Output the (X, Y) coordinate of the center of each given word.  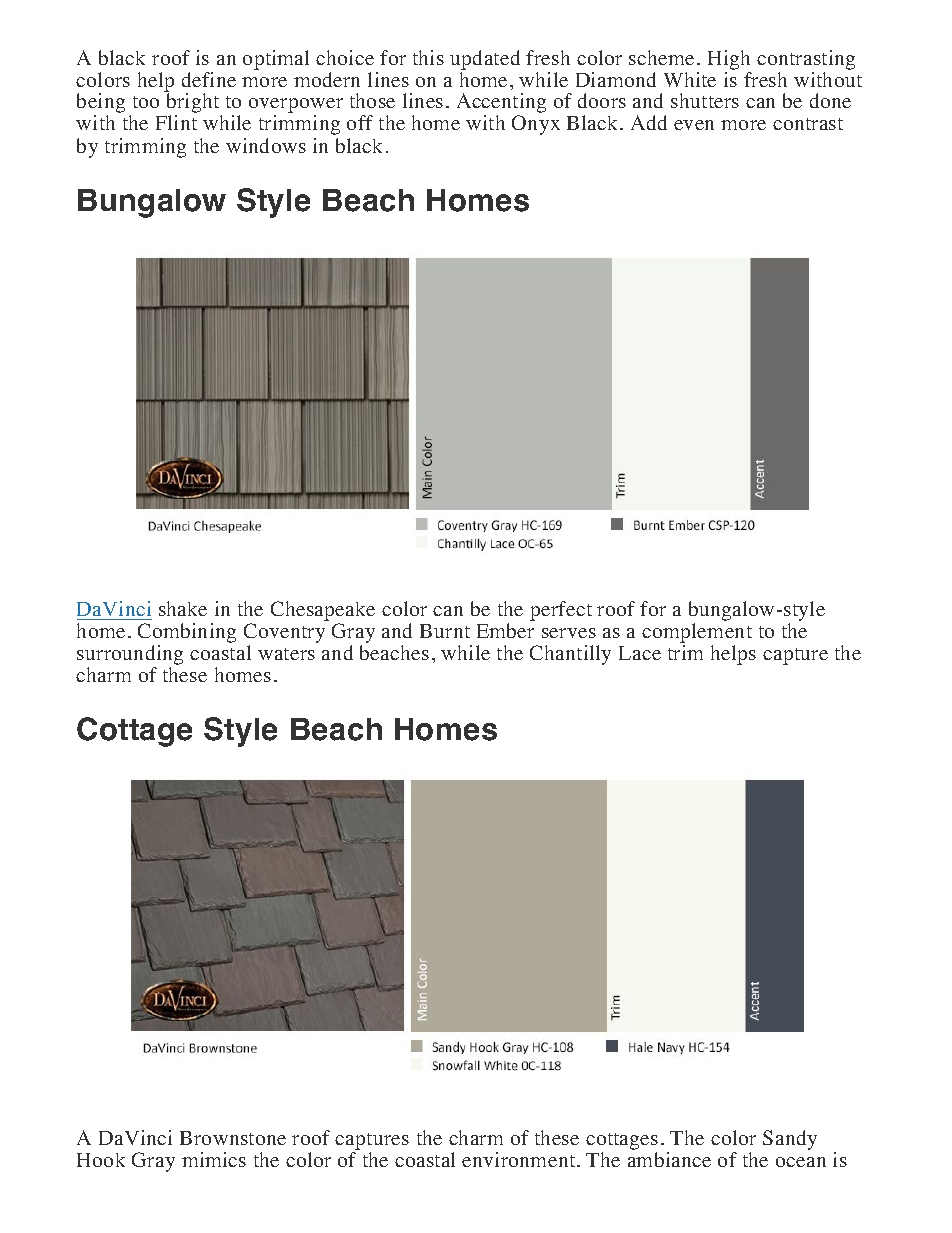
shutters (705, 100)
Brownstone (233, 1138)
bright (193, 103)
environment (520, 1159)
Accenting (501, 104)
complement (697, 634)
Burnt (445, 631)
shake (183, 608)
